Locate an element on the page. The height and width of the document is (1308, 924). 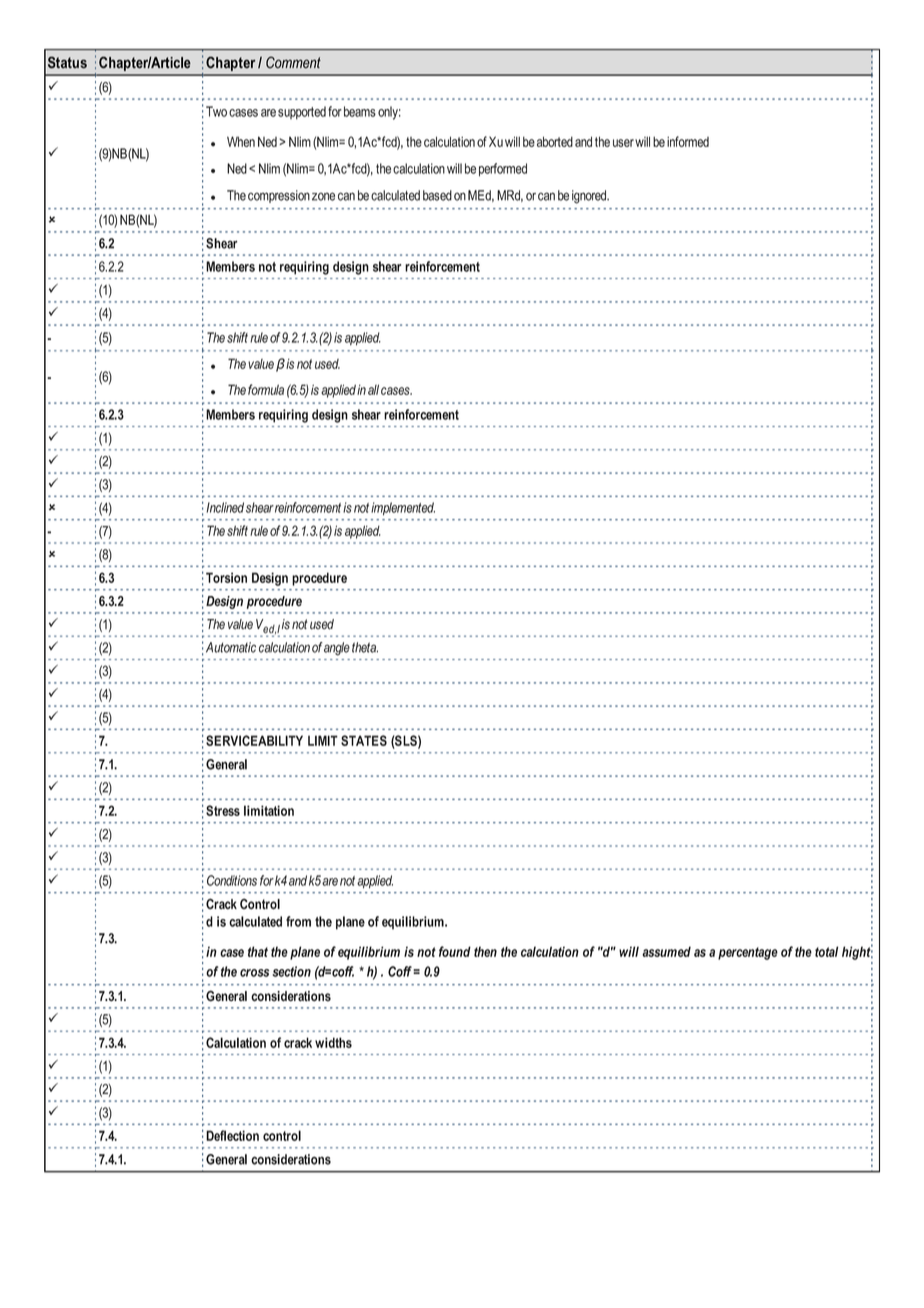
percentage is located at coordinates (748, 953).
